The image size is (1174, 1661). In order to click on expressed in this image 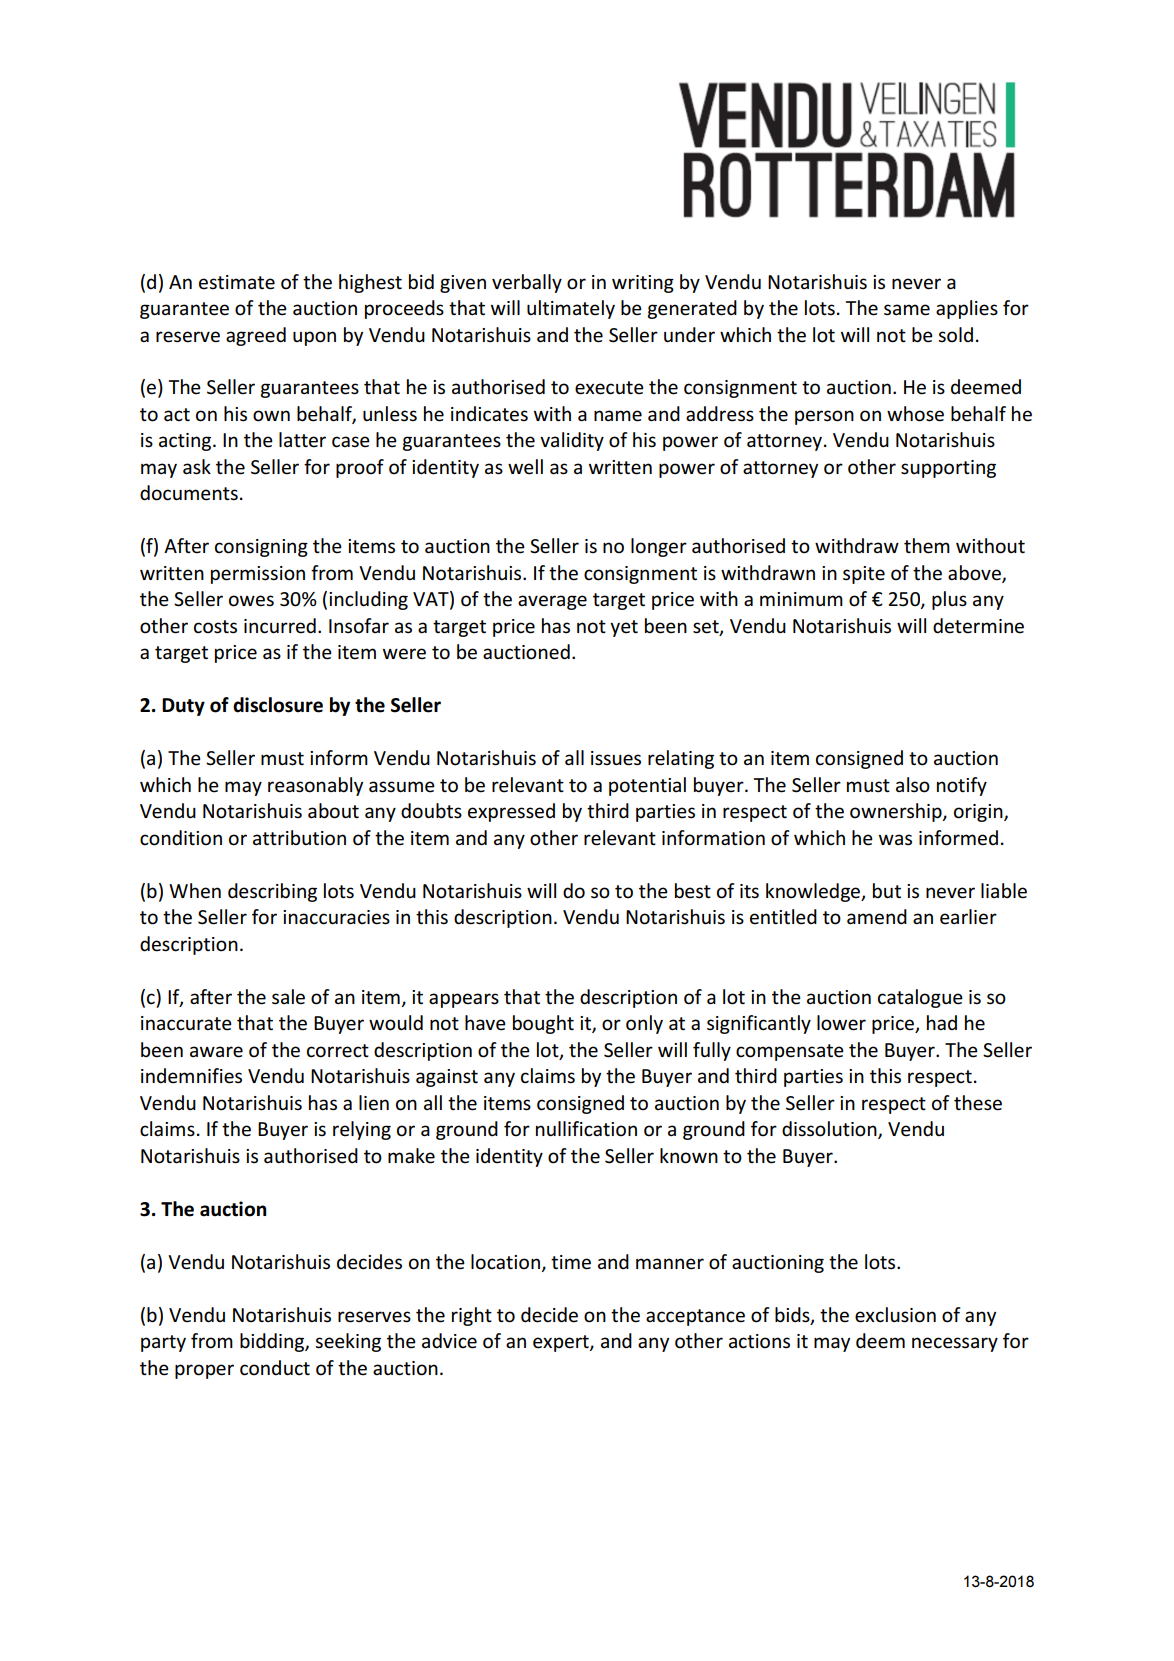, I will do `click(511, 812)`.
